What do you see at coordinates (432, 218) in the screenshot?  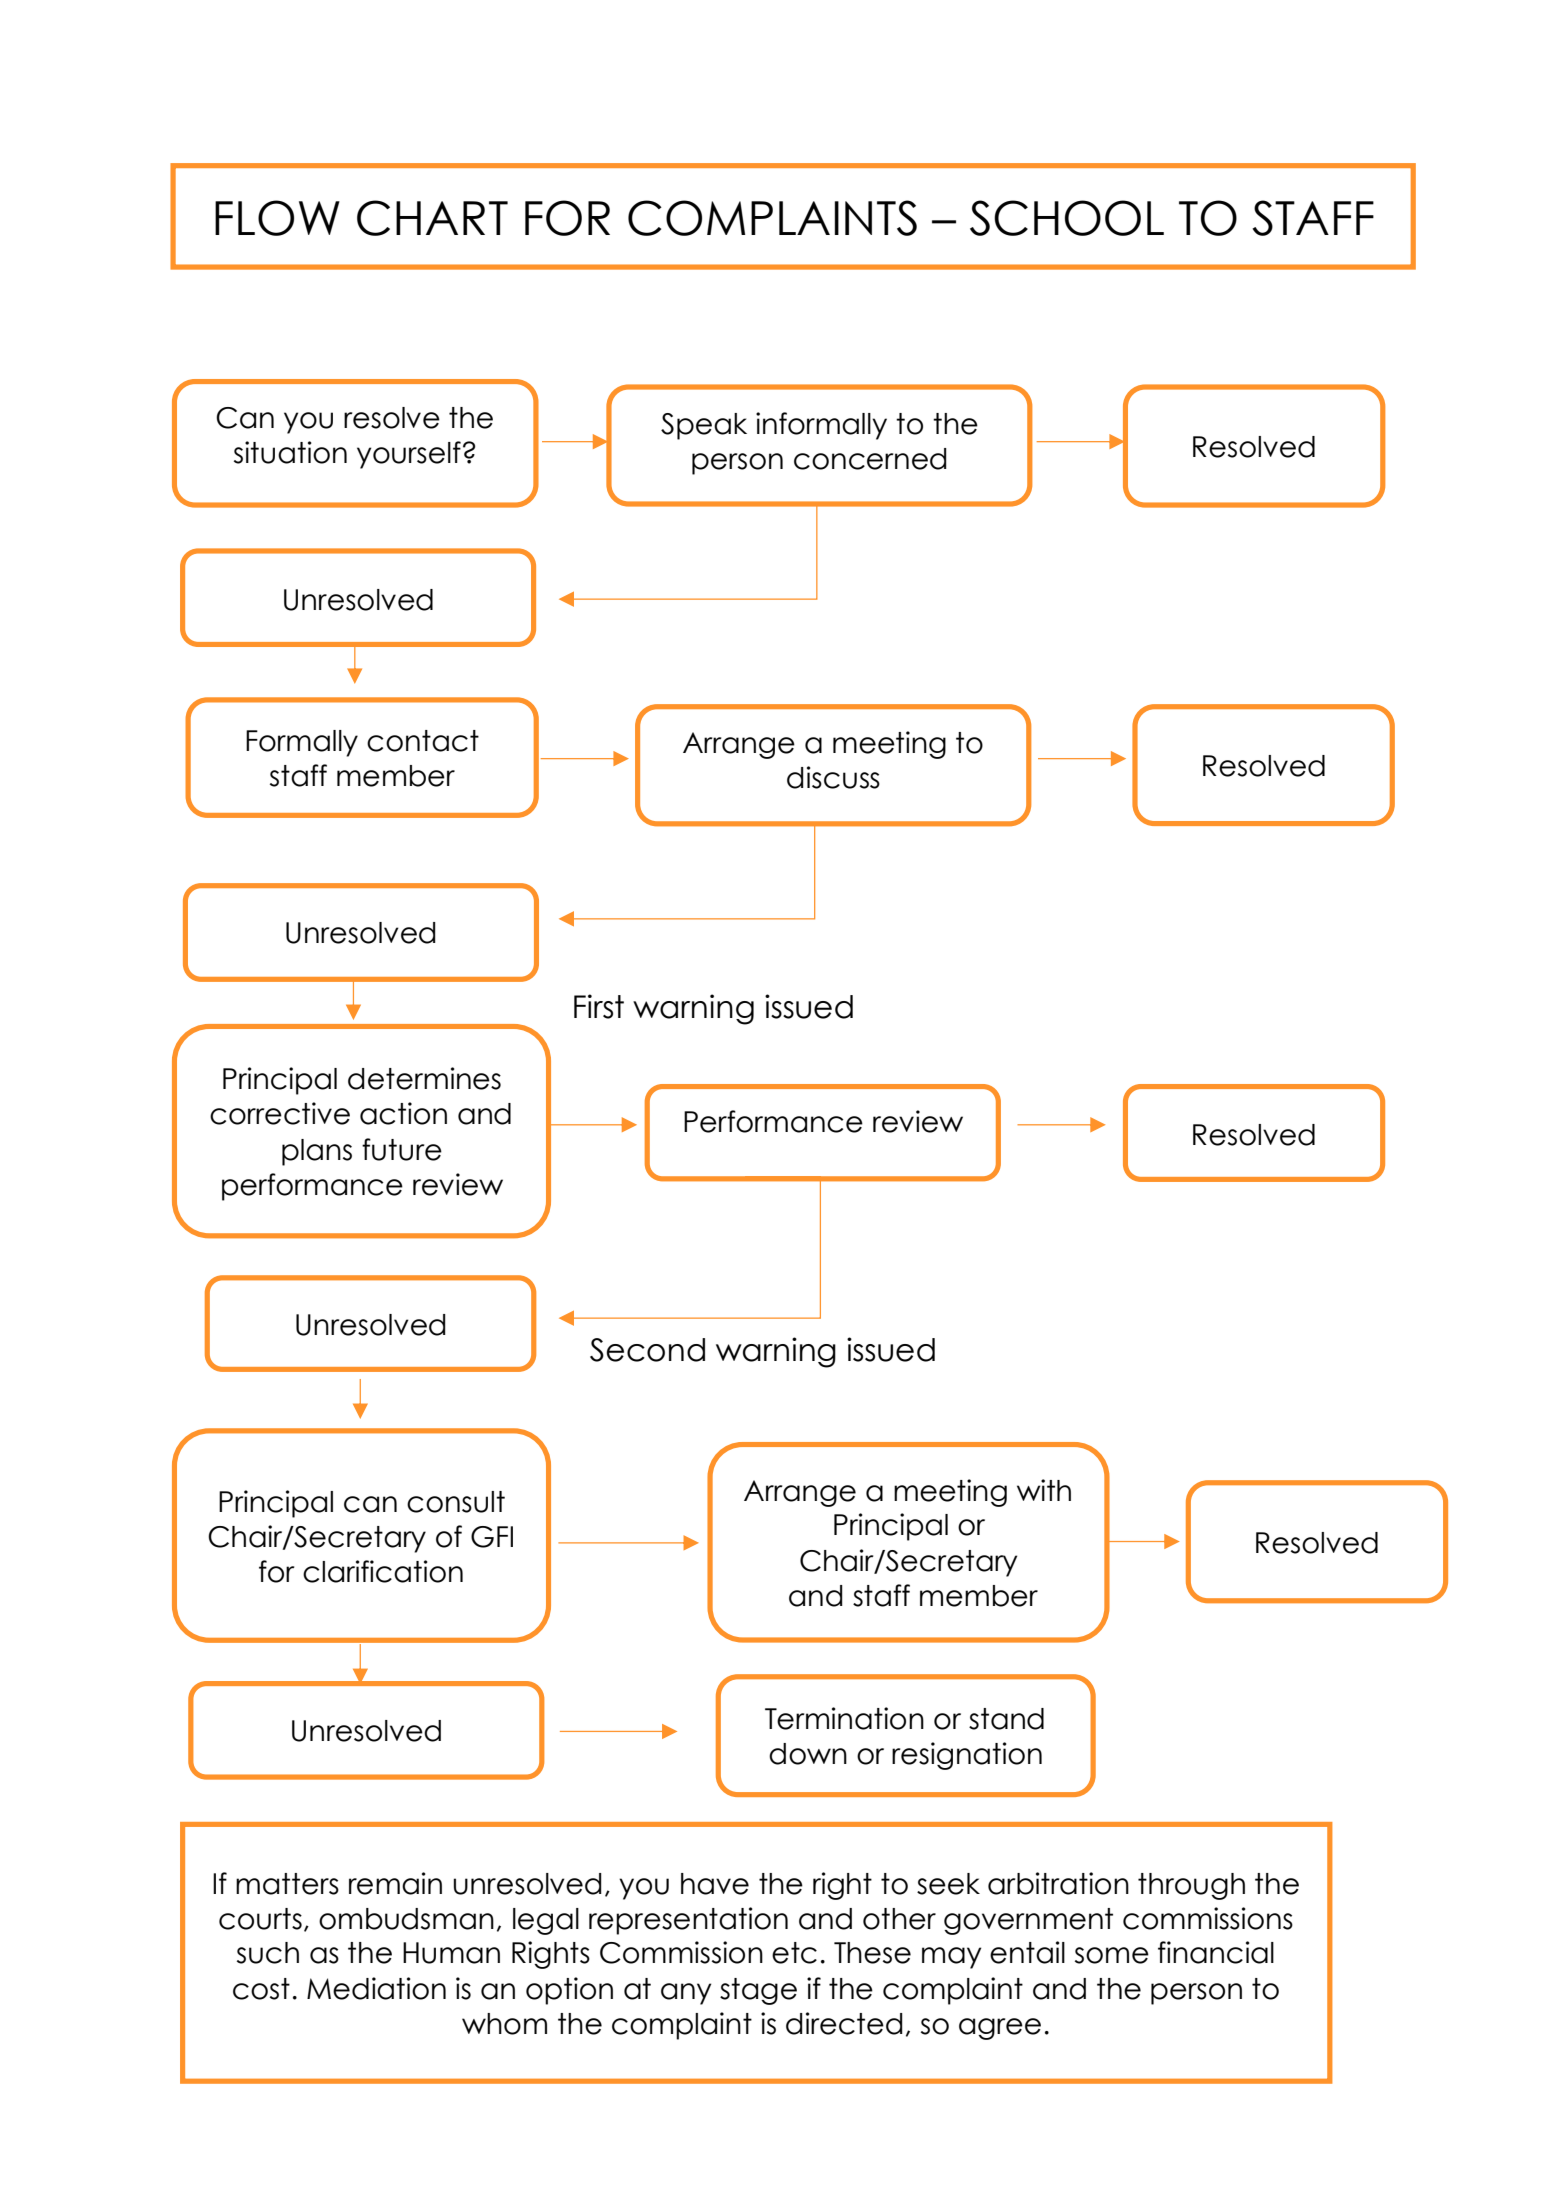 I see `CHART` at bounding box center [432, 218].
